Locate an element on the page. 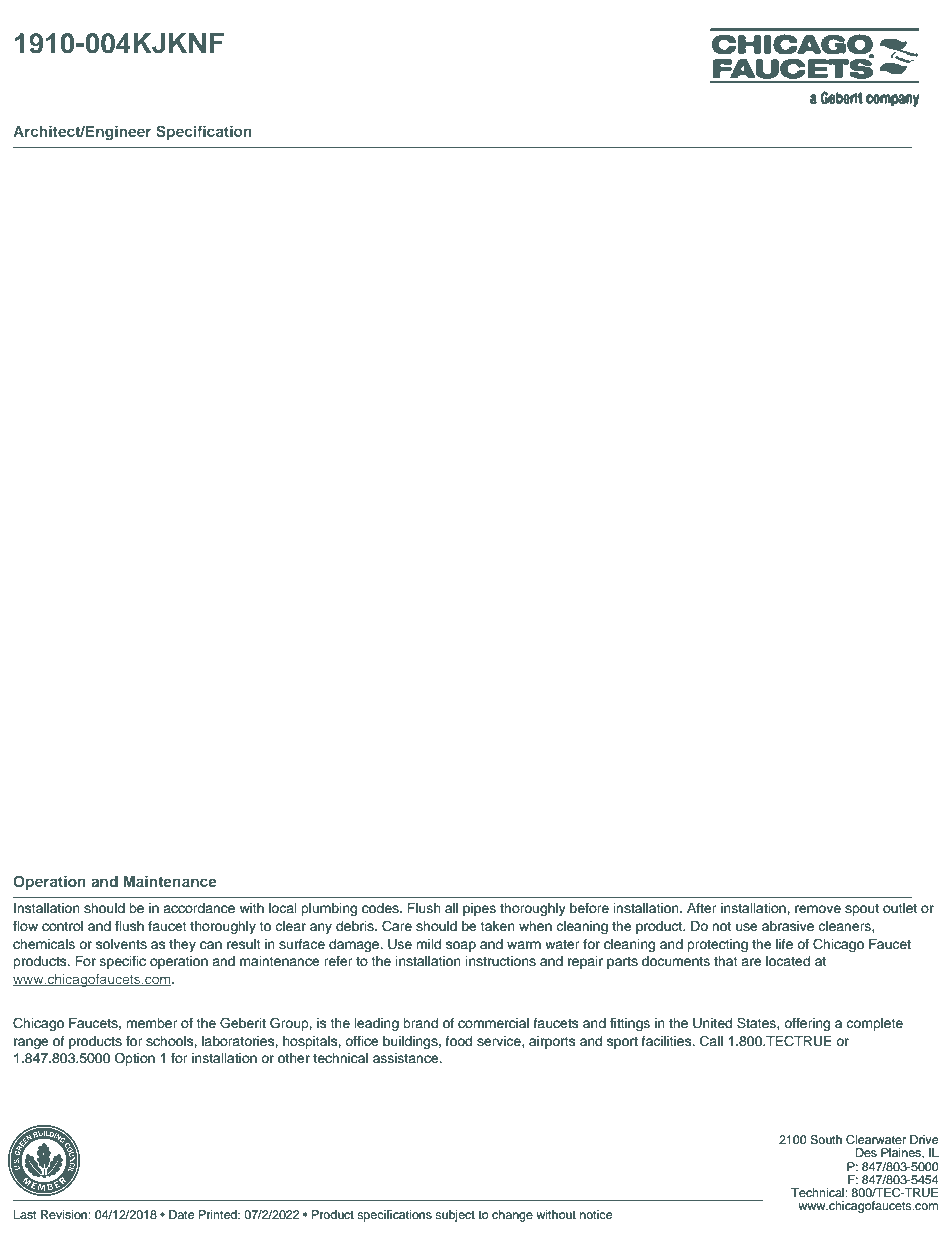  remove is located at coordinates (818, 909).
